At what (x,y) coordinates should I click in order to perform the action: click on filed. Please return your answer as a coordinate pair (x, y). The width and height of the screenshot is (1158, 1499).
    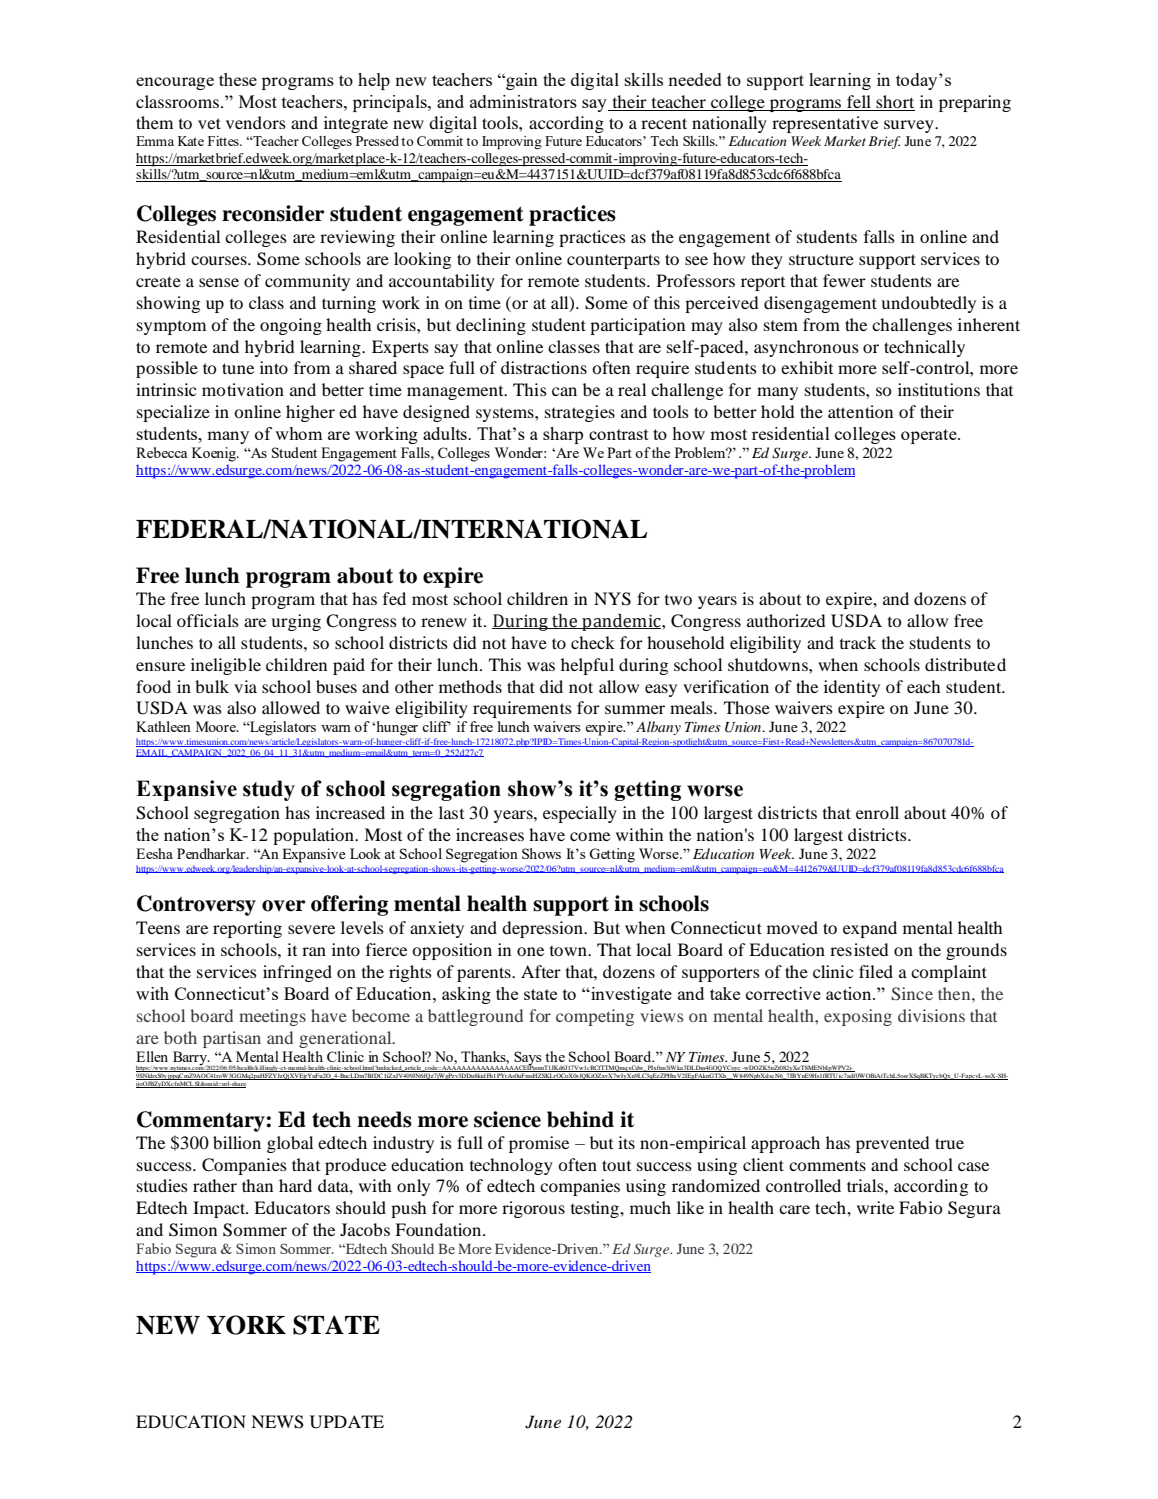
    Looking at the image, I should click on (876, 971).
